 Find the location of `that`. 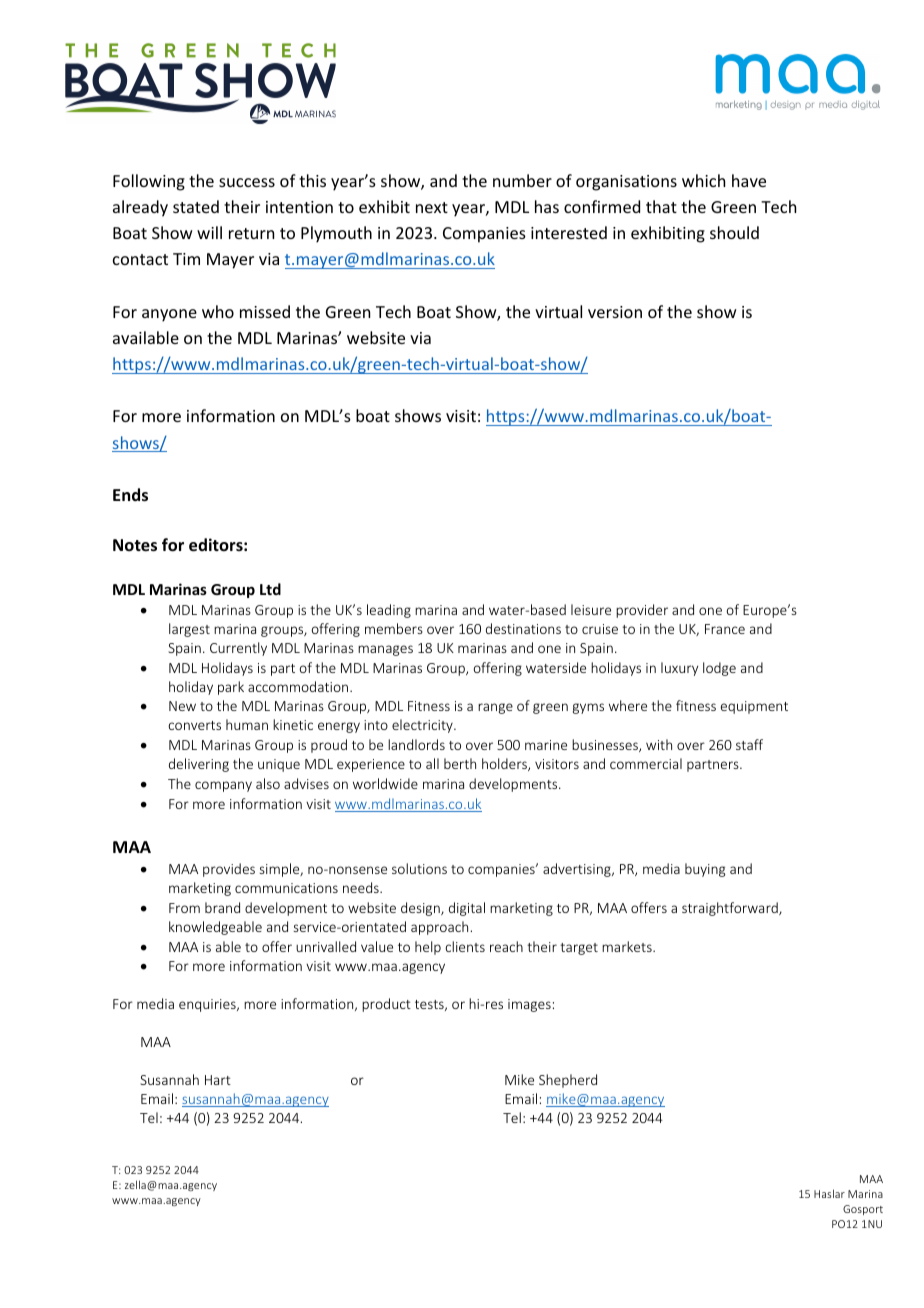

that is located at coordinates (661, 206).
